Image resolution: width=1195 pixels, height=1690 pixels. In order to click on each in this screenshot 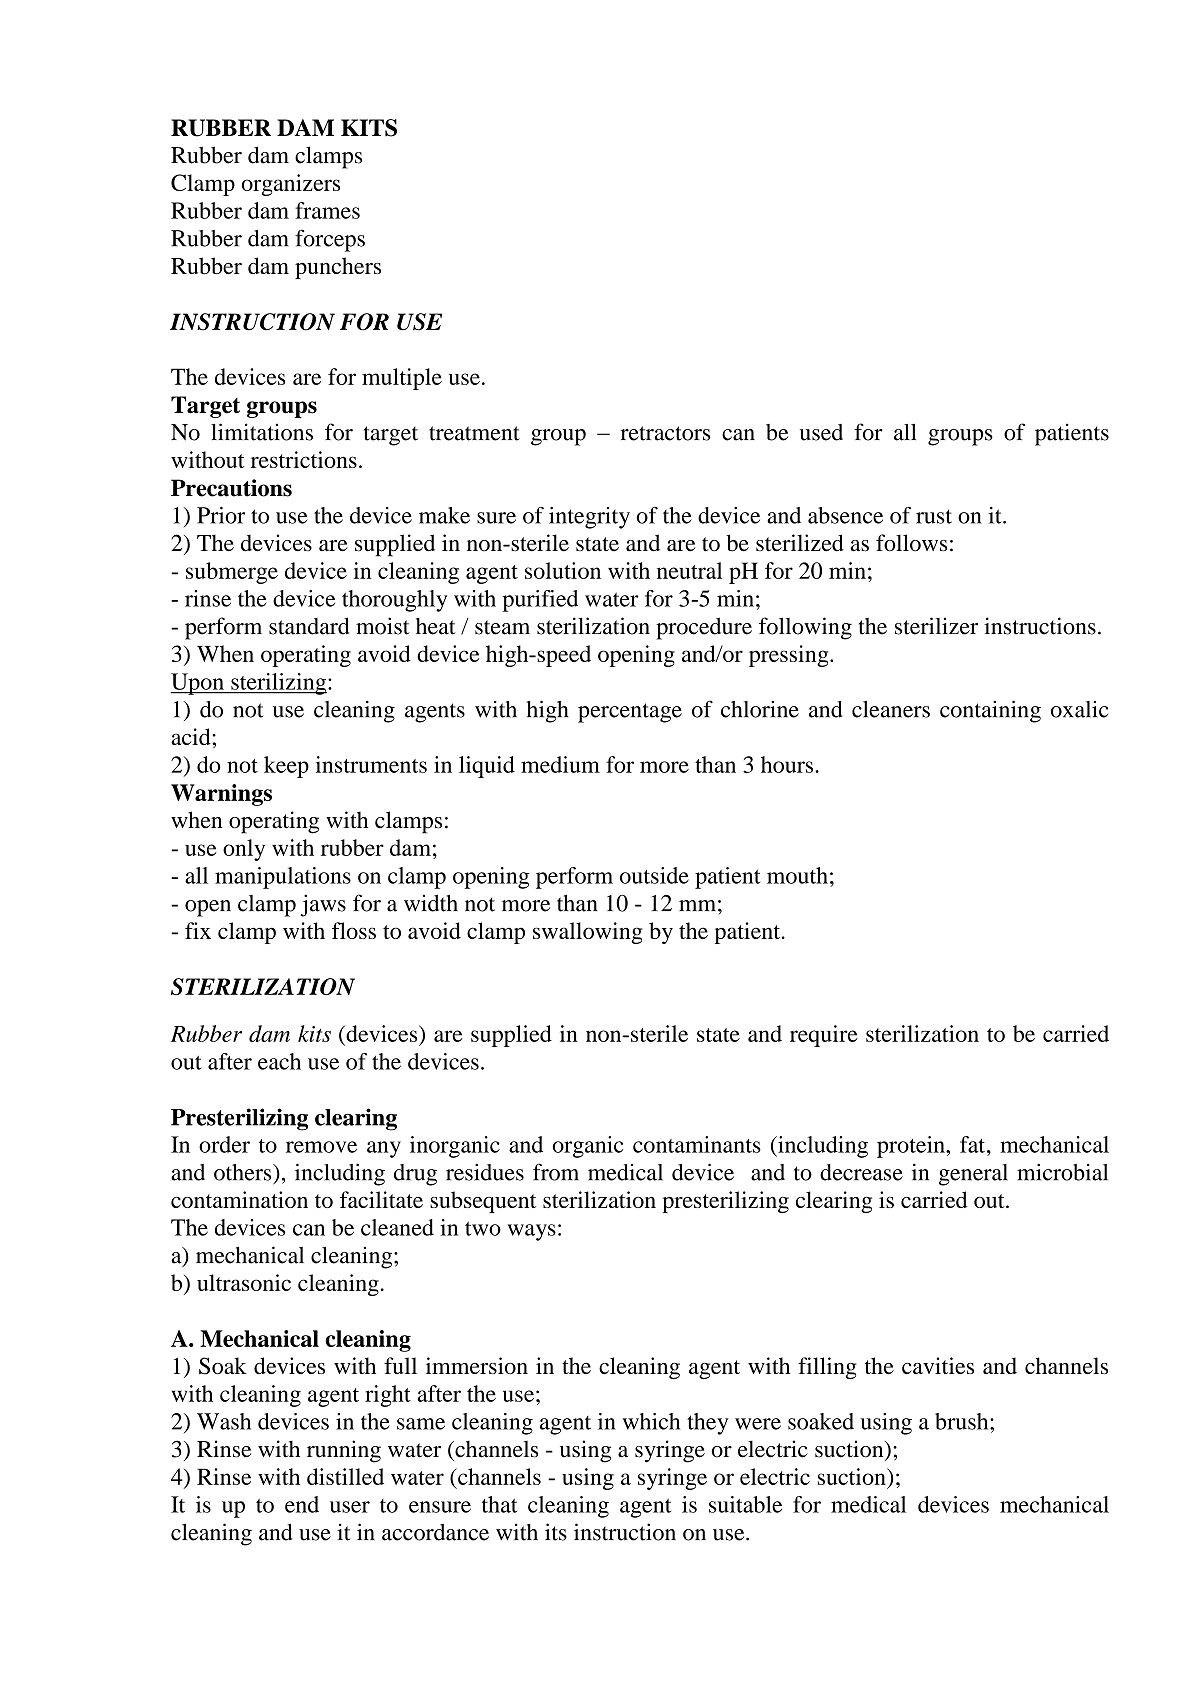, I will do `click(279, 1061)`.
